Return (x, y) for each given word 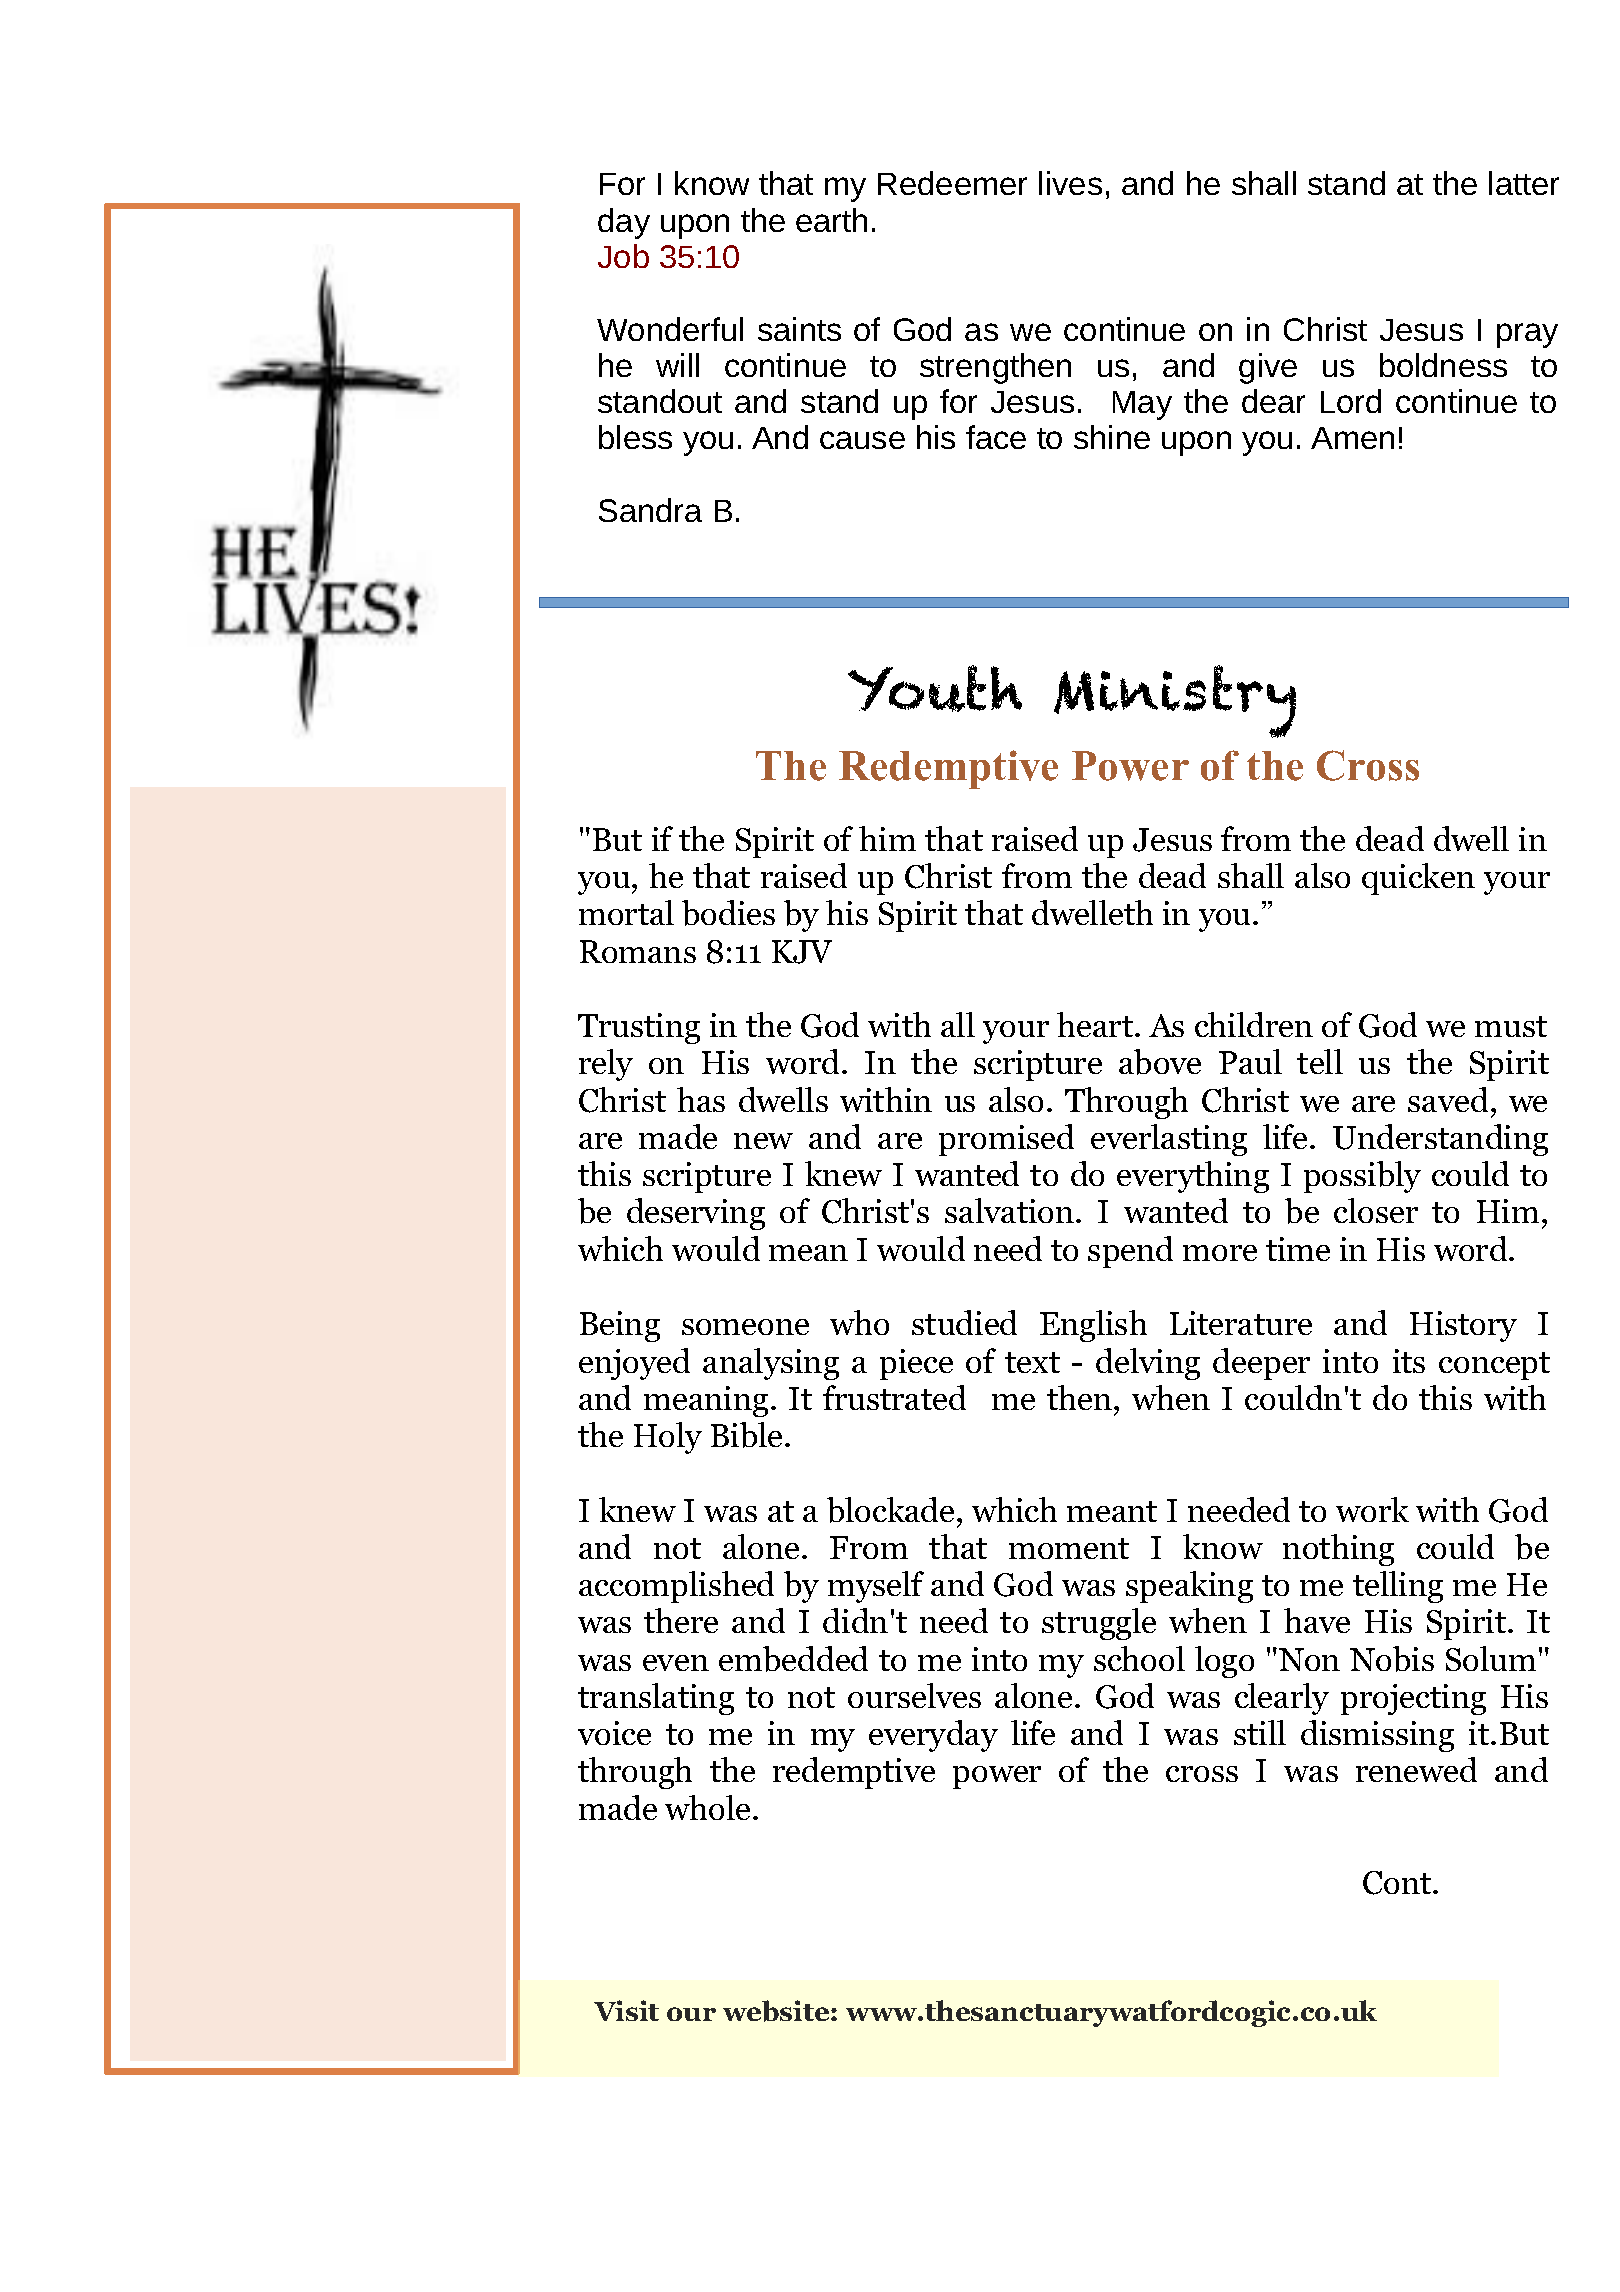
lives (1070, 183)
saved (1448, 1099)
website (777, 2011)
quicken (1418, 879)
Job (623, 256)
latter (1524, 183)
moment (1069, 1548)
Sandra (650, 510)
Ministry (1175, 701)
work (1372, 1509)
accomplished (676, 1587)
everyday (933, 1736)
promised (1006, 1140)
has (701, 1099)
